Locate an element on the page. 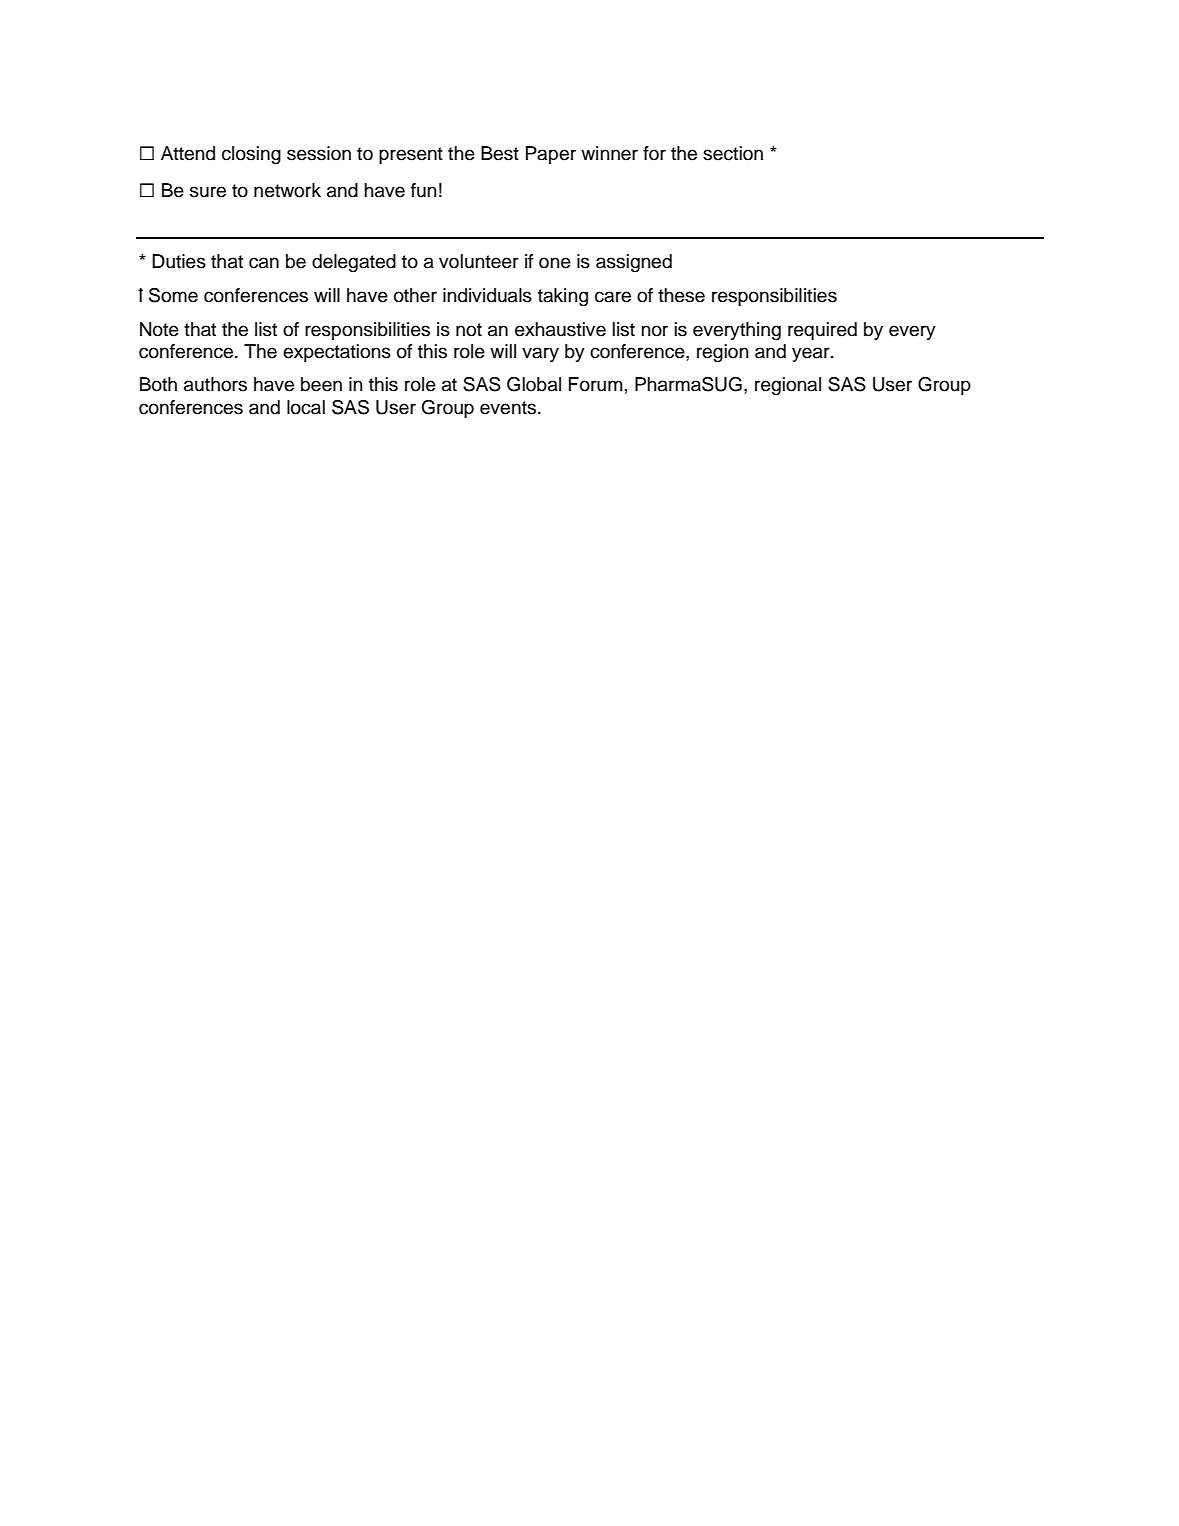 Image resolution: width=1179 pixels, height=1526 pixels. Best is located at coordinates (500, 153).
